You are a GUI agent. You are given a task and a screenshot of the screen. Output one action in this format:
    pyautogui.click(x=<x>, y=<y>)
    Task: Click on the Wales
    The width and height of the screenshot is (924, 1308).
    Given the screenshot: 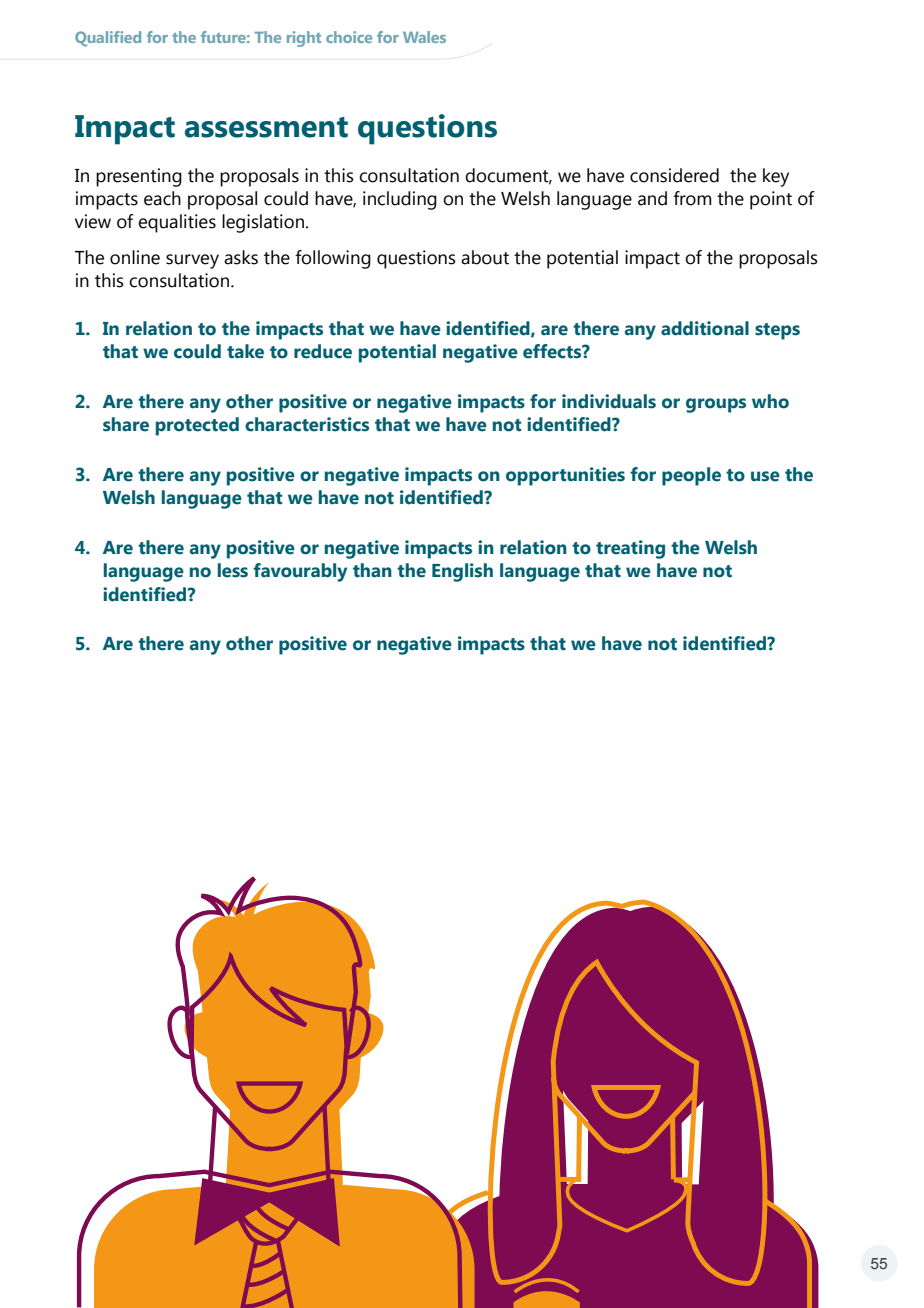 What is the action you would take?
    pyautogui.click(x=424, y=37)
